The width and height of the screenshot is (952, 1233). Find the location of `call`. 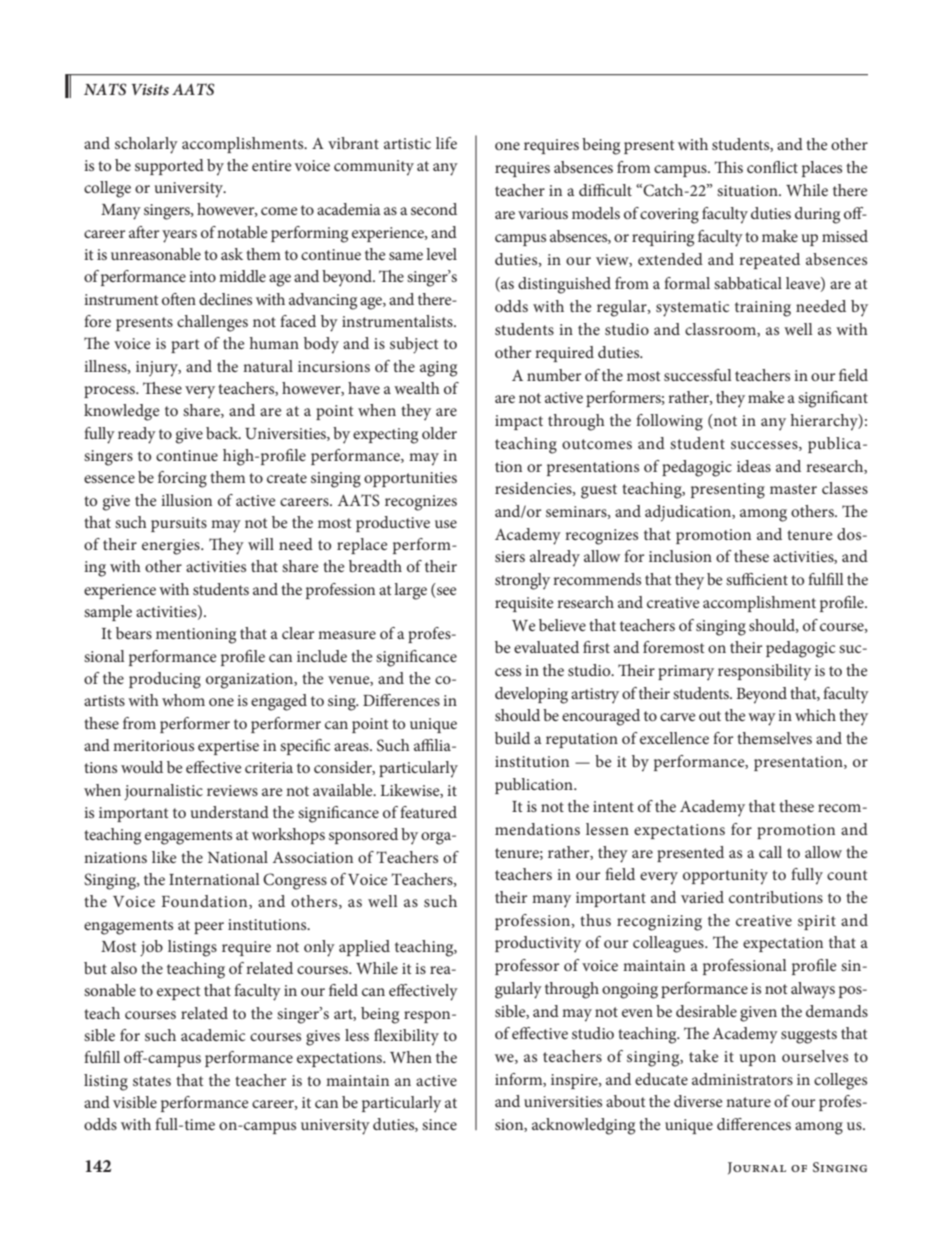

call is located at coordinates (770, 852).
